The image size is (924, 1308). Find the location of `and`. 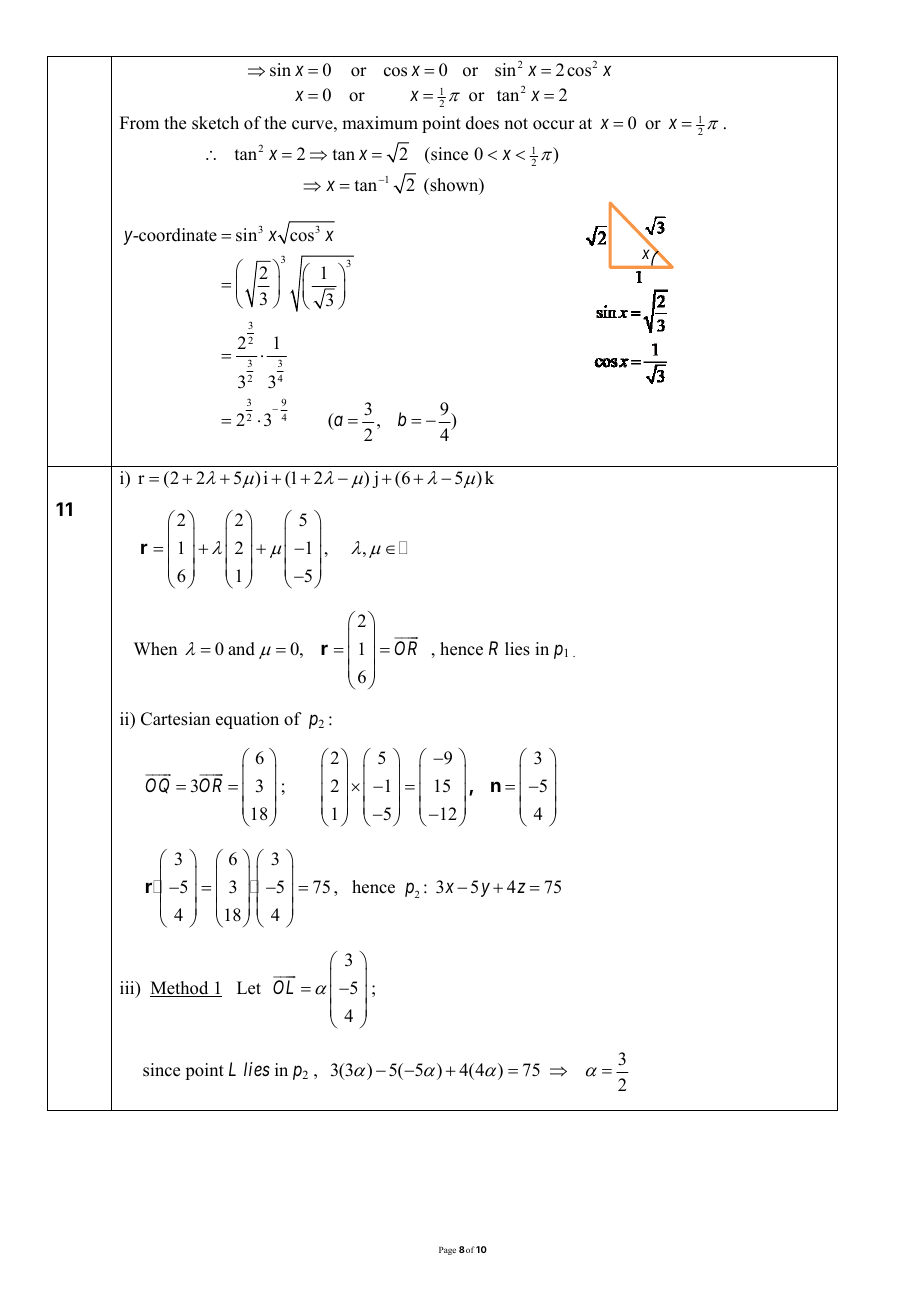

and is located at coordinates (241, 649).
